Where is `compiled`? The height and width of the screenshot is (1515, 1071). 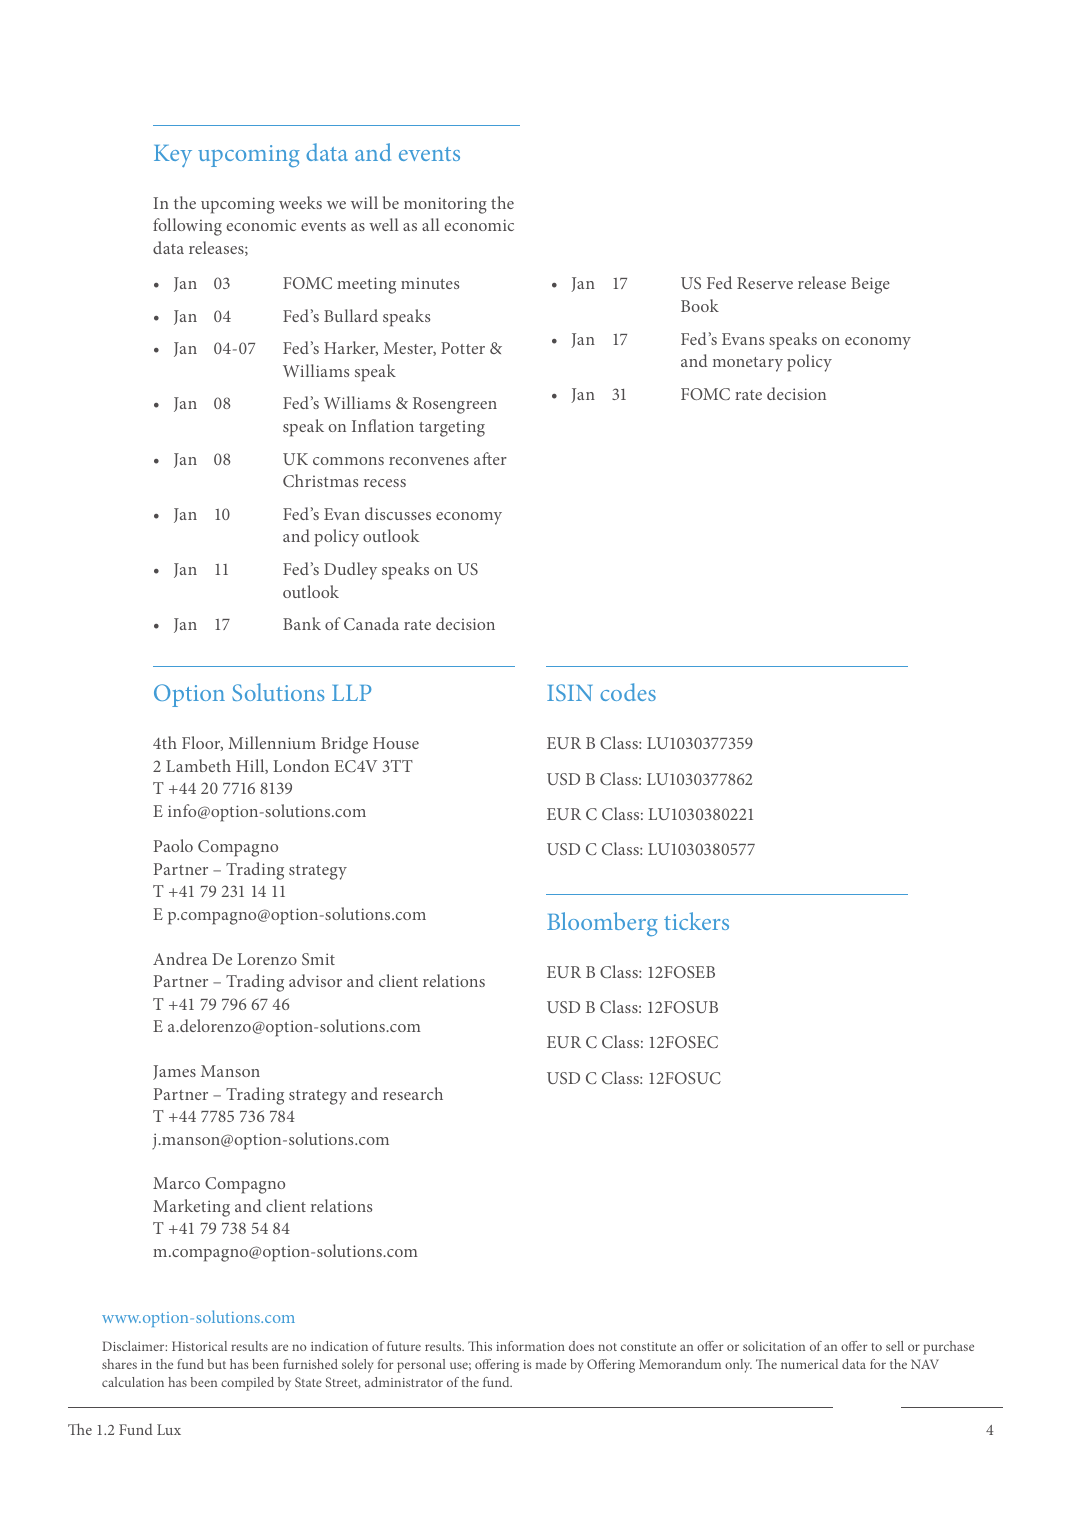 compiled is located at coordinates (247, 1384).
